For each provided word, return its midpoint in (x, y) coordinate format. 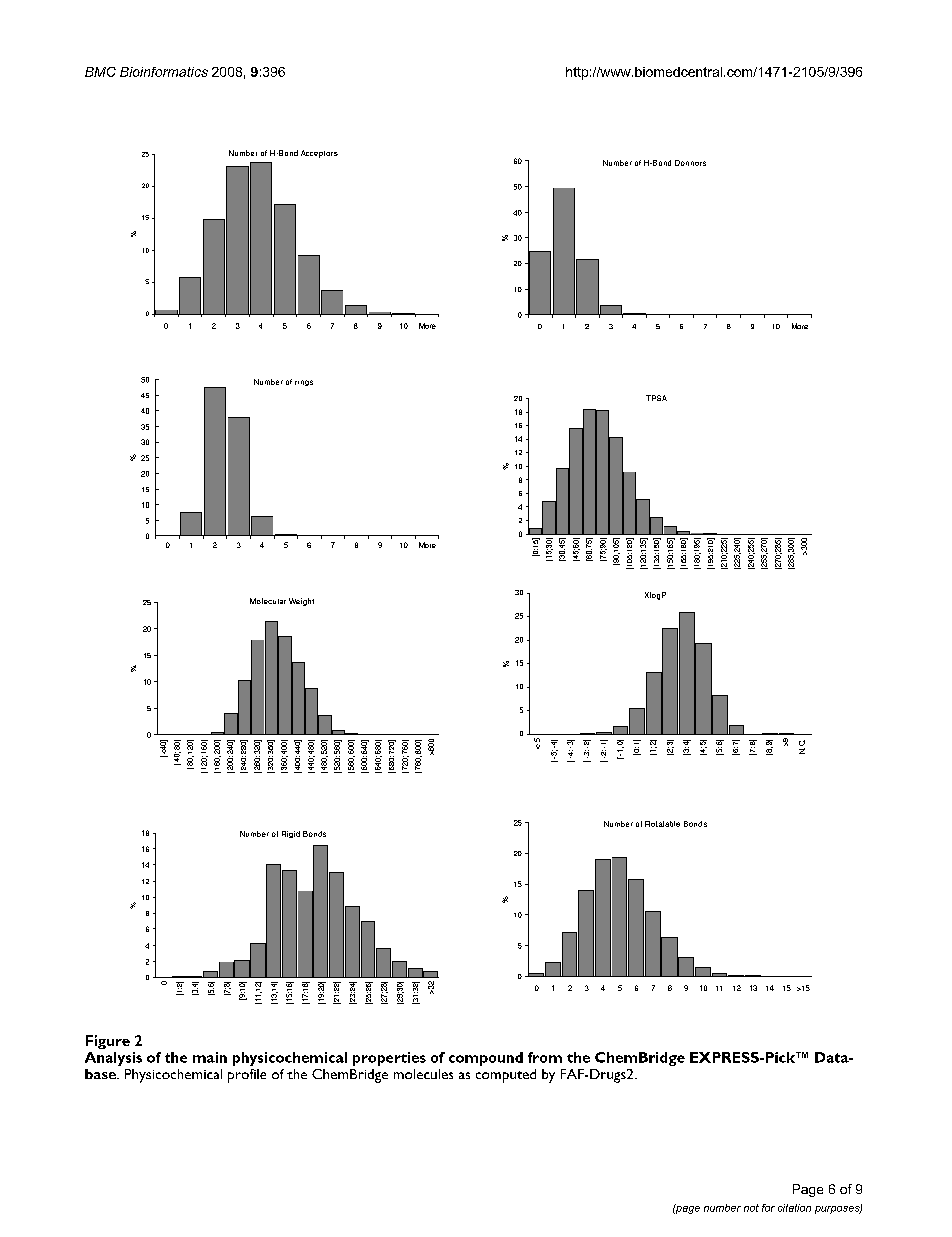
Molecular (268, 601)
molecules (423, 1074)
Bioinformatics (164, 72)
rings (304, 383)
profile (247, 1076)
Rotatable (662, 824)
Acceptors (319, 154)
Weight (301, 602)
